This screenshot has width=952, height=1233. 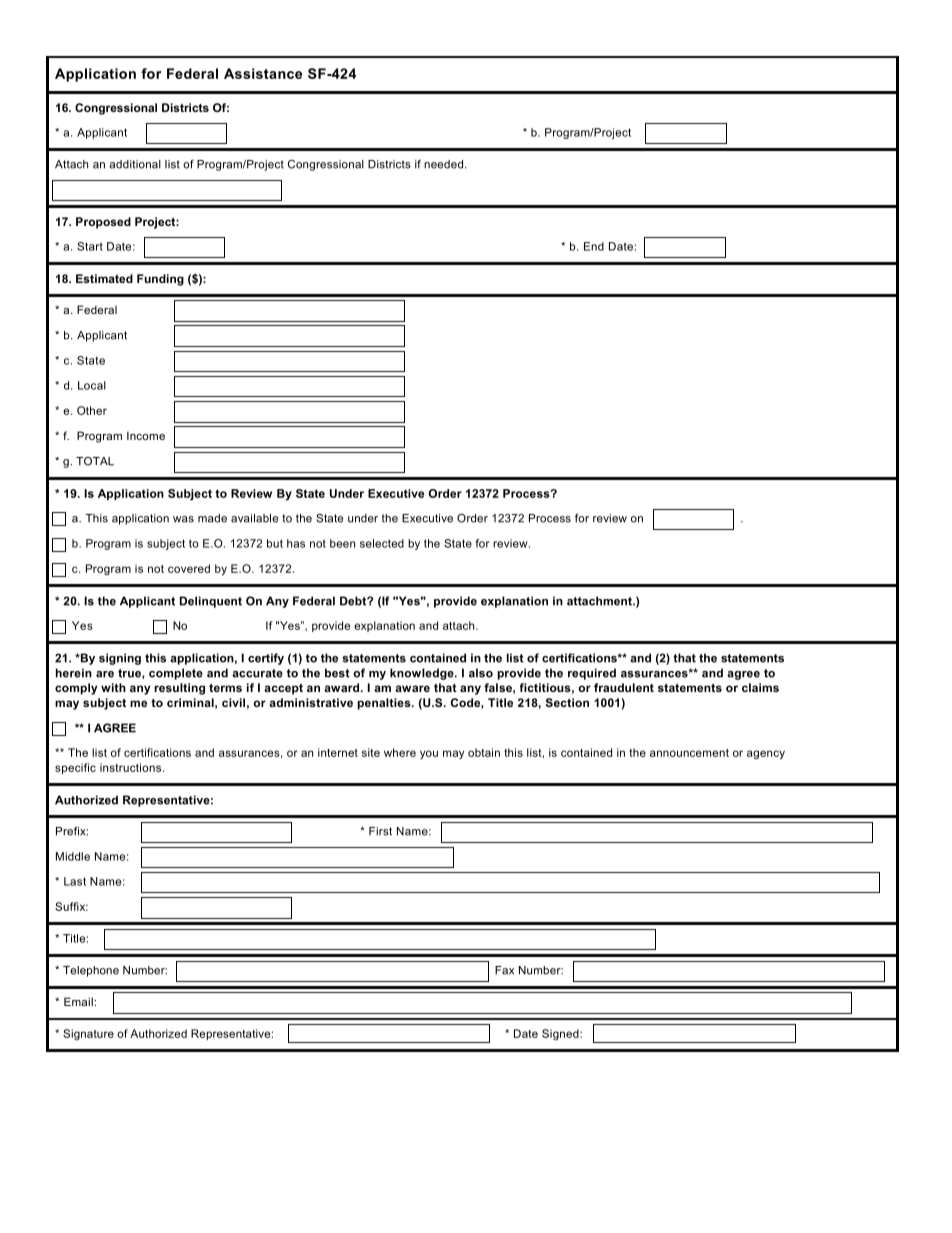 What do you see at coordinates (689, 753) in the screenshot?
I see `announcement` at bounding box center [689, 753].
